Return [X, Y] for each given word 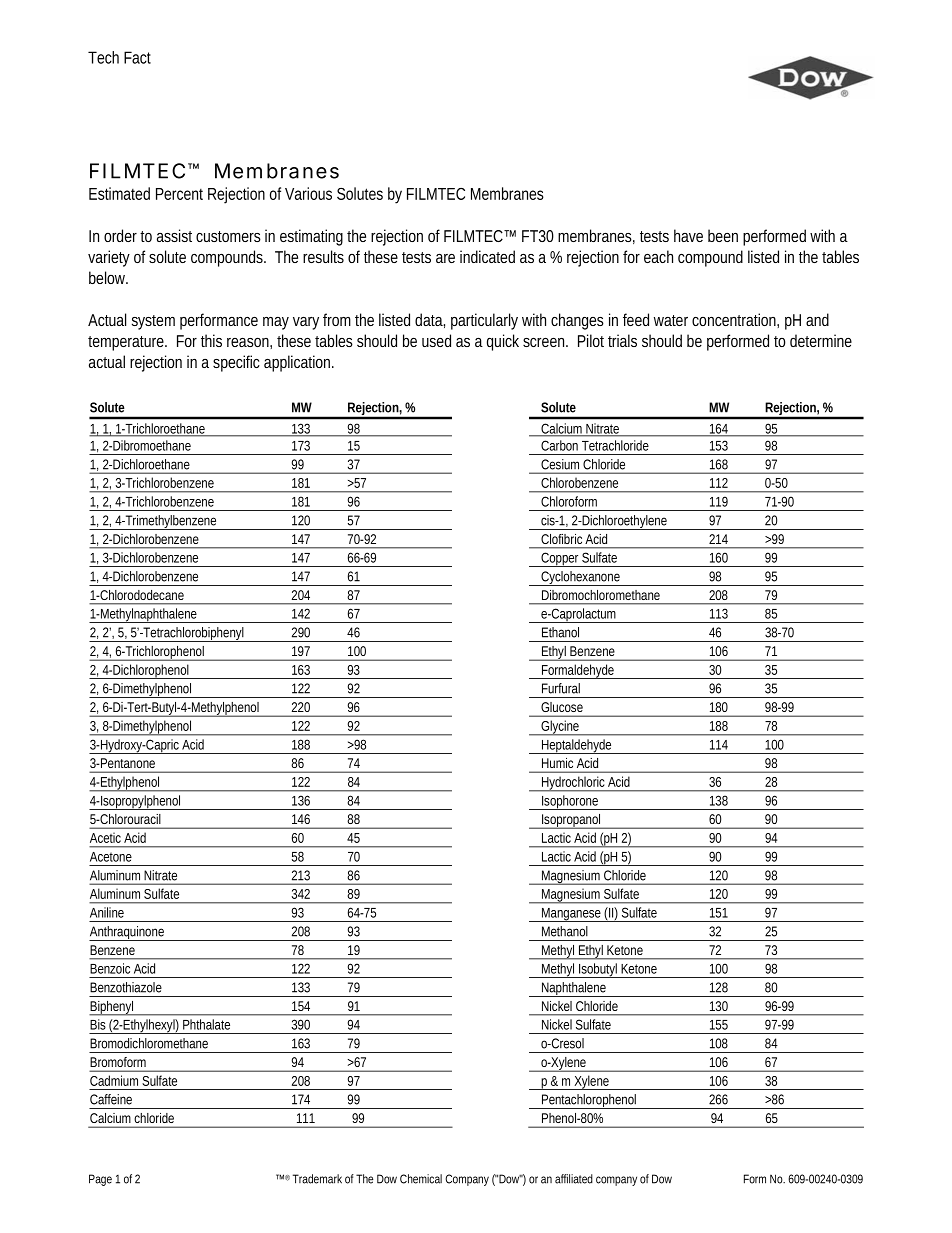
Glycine [560, 728]
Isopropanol [571, 821]
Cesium [560, 464]
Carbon [559, 445]
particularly [484, 321]
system [153, 322]
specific [236, 363]
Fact [137, 57]
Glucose [562, 707]
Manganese [572, 915]
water [671, 320]
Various [308, 193]
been [723, 235]
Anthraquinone [128, 933]
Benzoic [110, 968]
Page [100, 1180]
